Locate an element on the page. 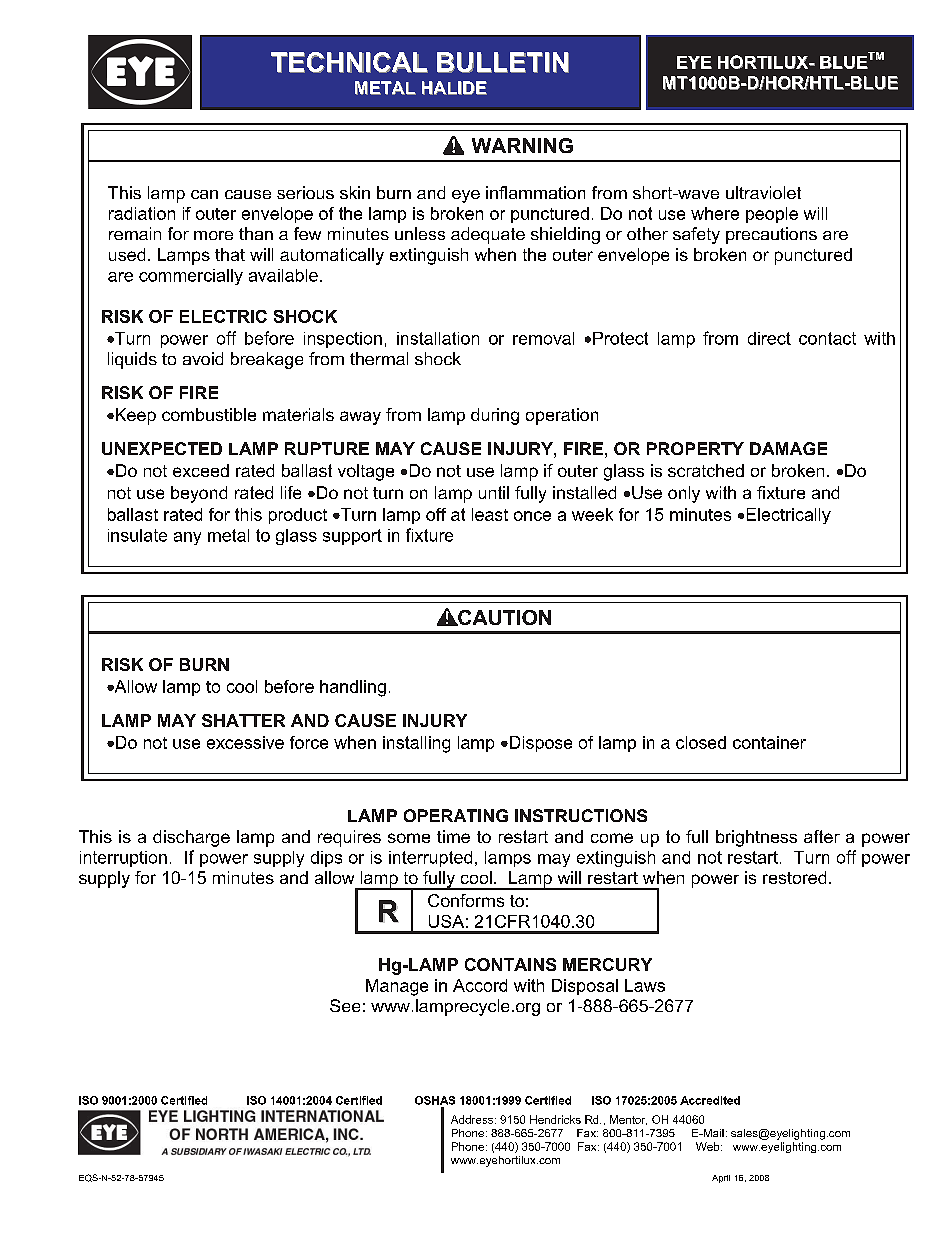 This document has width=952, height=1233. SHATTER is located at coordinates (243, 720).
